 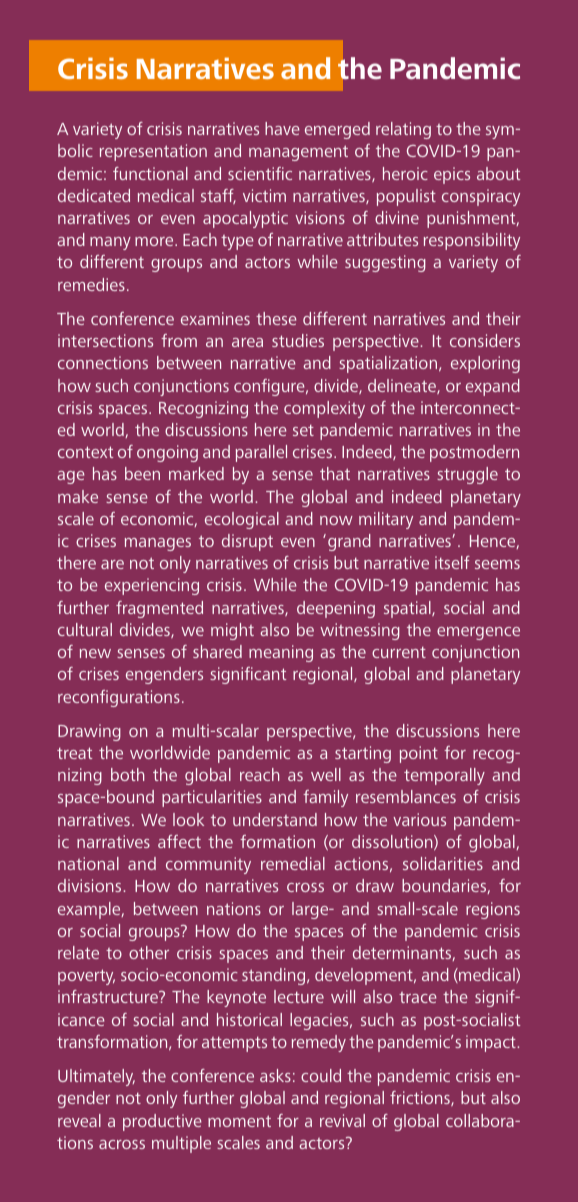 What do you see at coordinates (419, 819) in the page?
I see `various` at bounding box center [419, 819].
